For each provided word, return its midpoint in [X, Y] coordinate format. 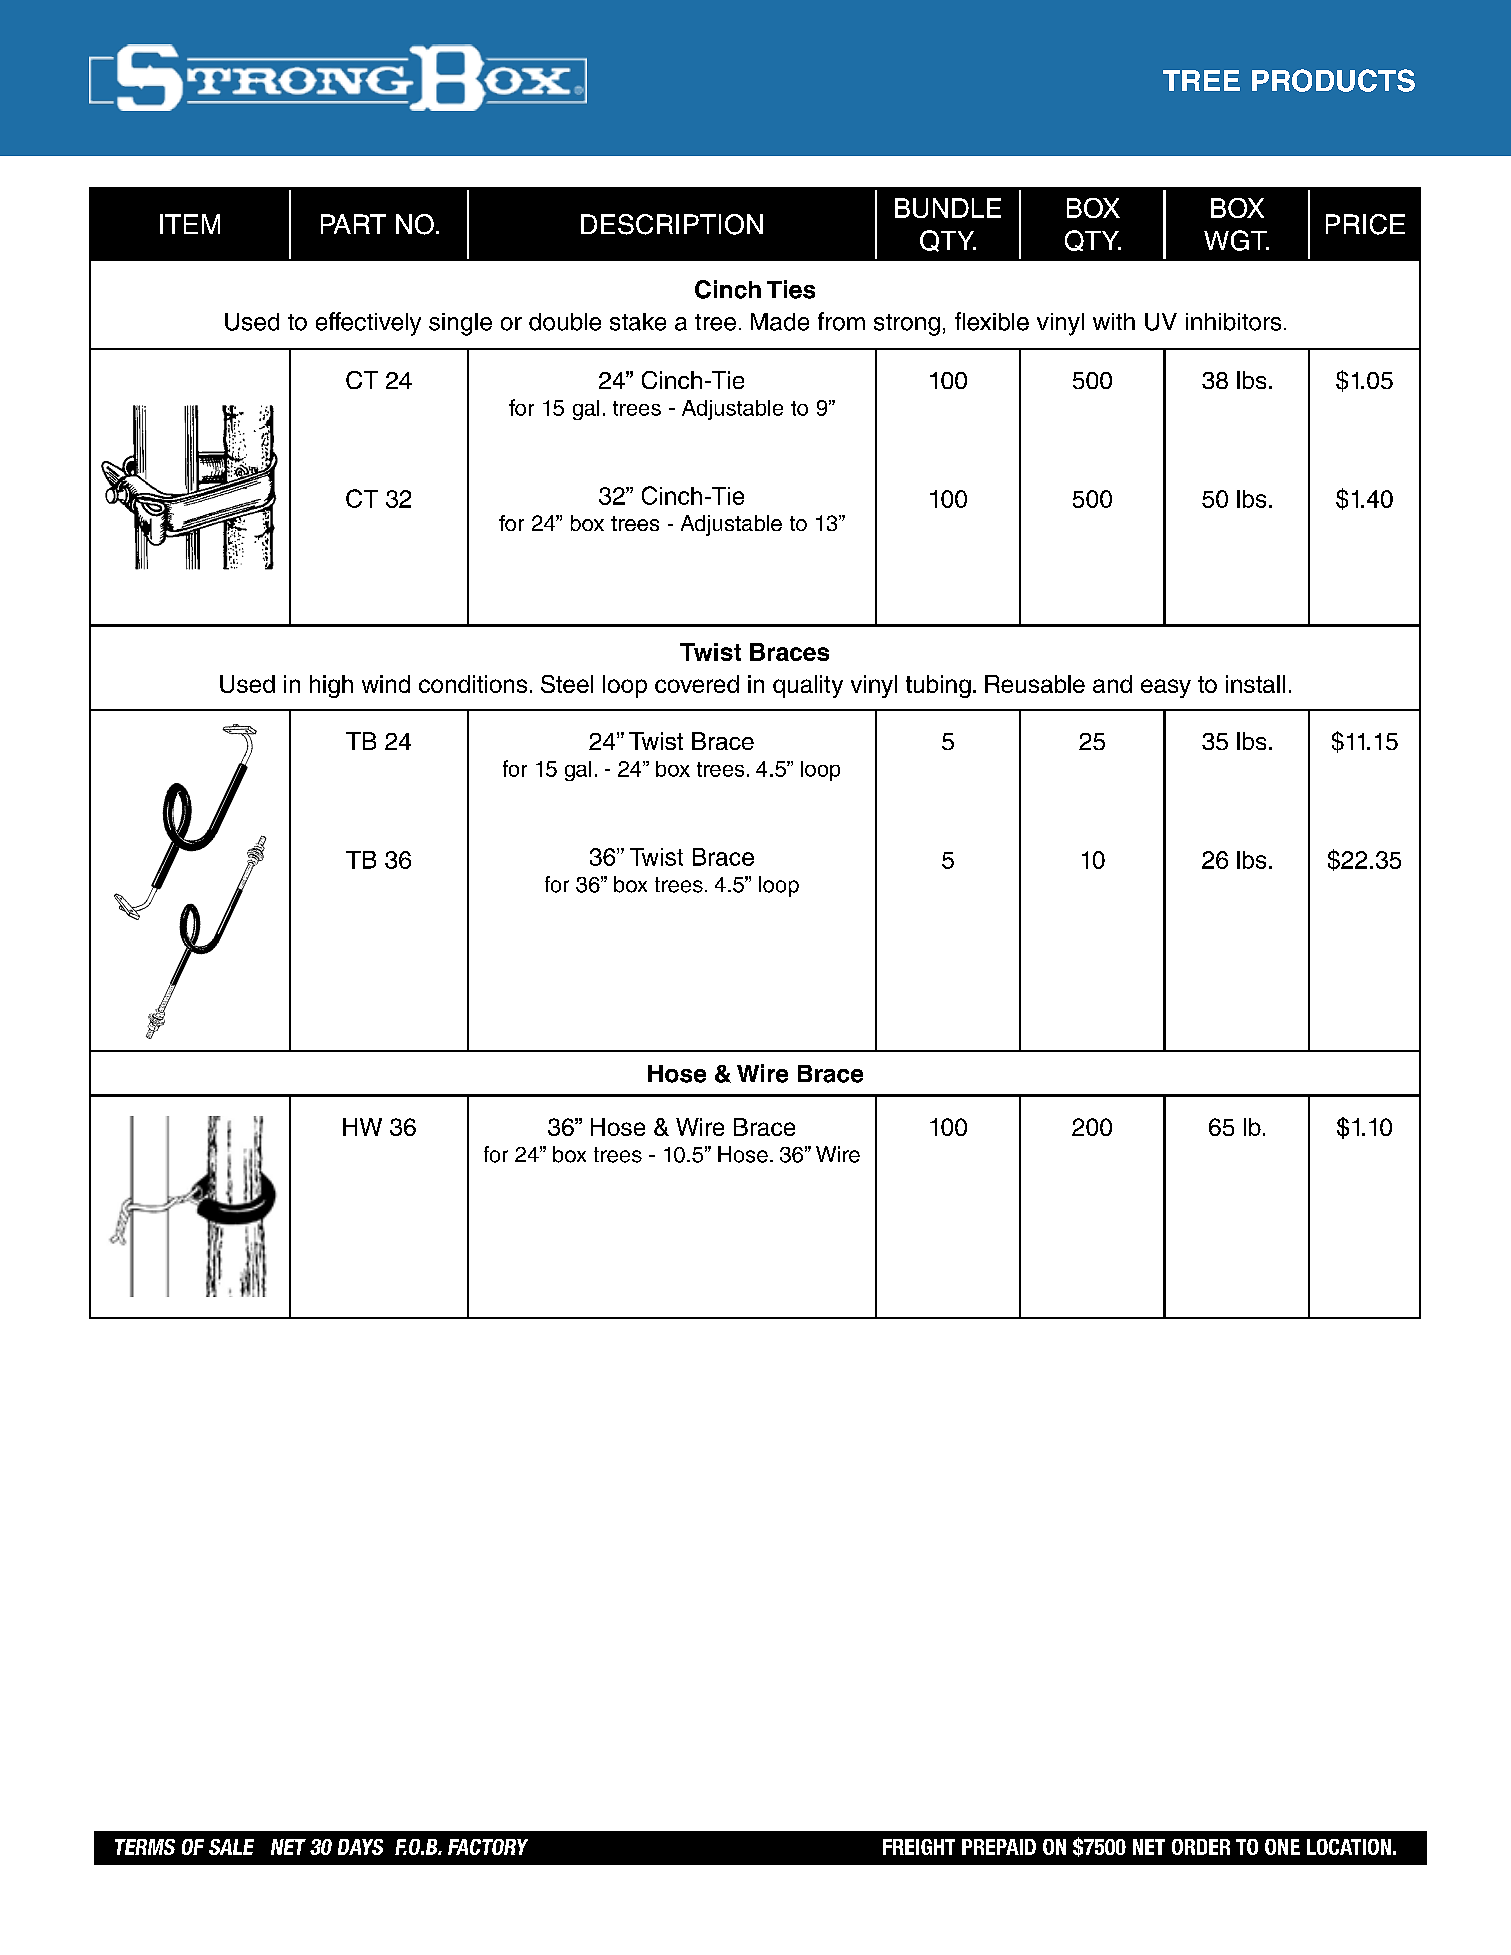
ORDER [1201, 1847]
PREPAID [999, 1847]
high [331, 686]
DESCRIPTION [672, 224]
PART [353, 224]
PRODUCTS [1333, 80]
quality [808, 686]
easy [1166, 688]
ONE [1282, 1847]
